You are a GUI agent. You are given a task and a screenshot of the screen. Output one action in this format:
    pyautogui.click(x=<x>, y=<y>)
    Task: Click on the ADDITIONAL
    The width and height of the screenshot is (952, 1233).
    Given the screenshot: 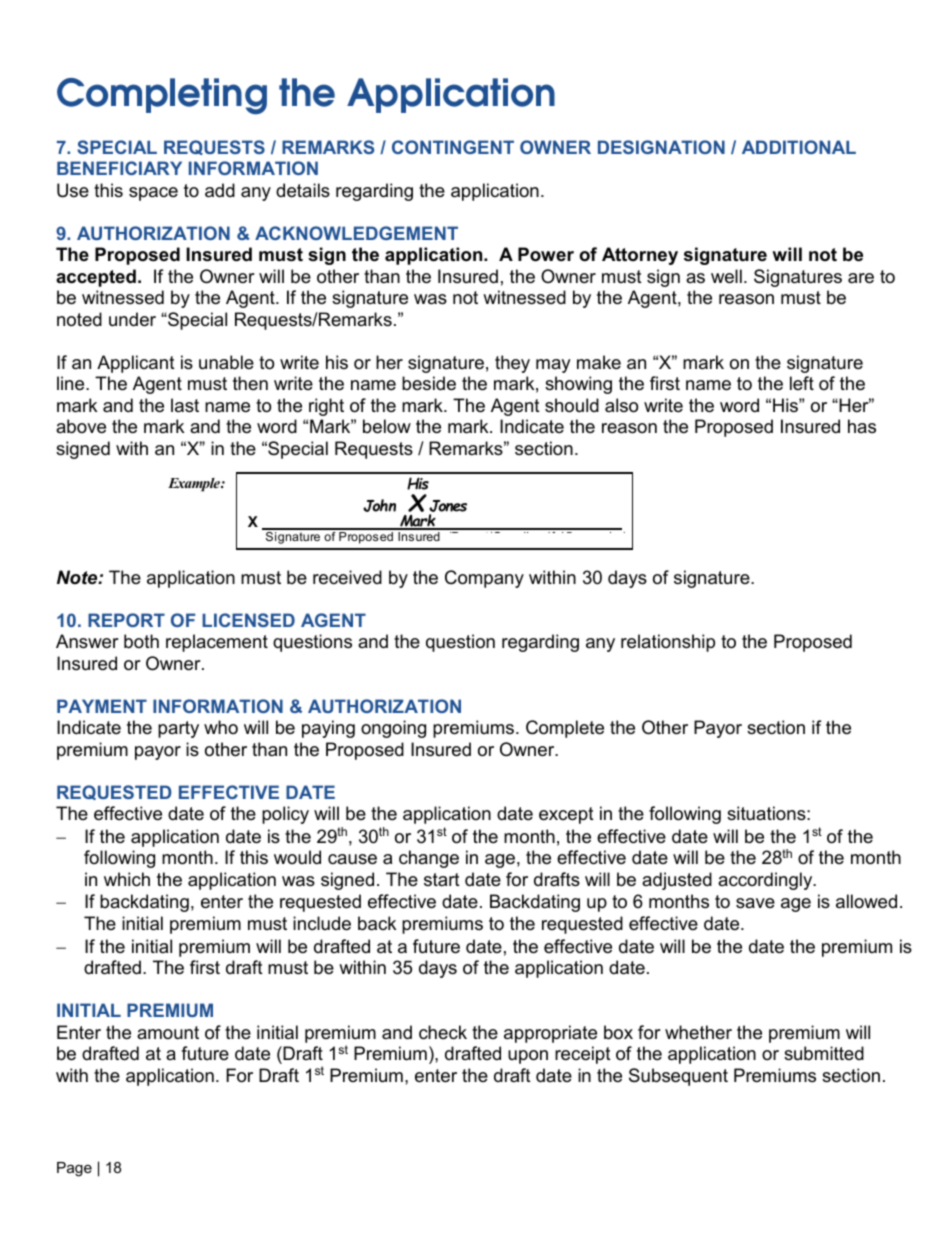 What is the action you would take?
    pyautogui.click(x=799, y=147)
